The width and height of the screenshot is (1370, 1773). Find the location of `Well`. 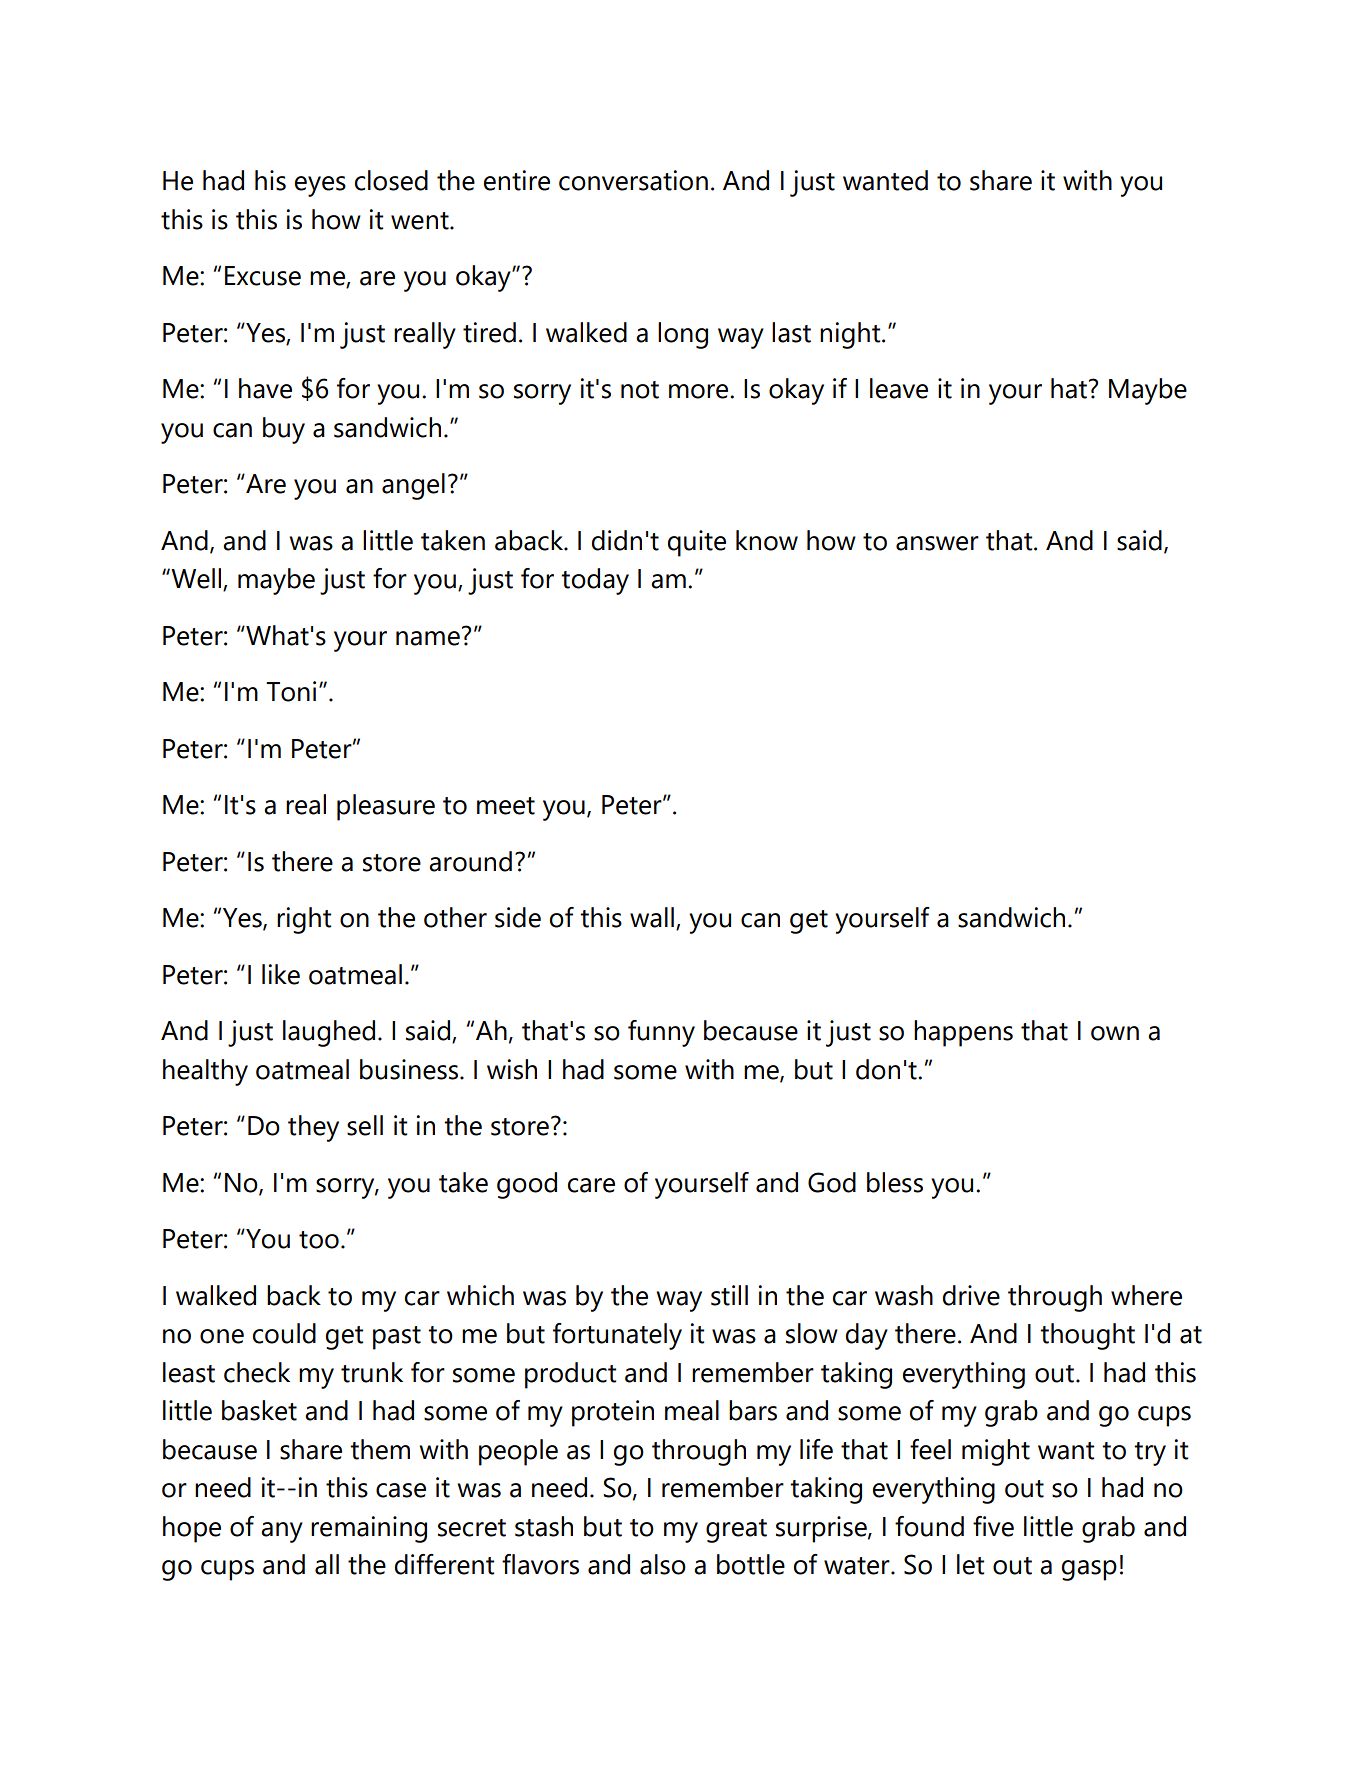

Well is located at coordinates (196, 579).
